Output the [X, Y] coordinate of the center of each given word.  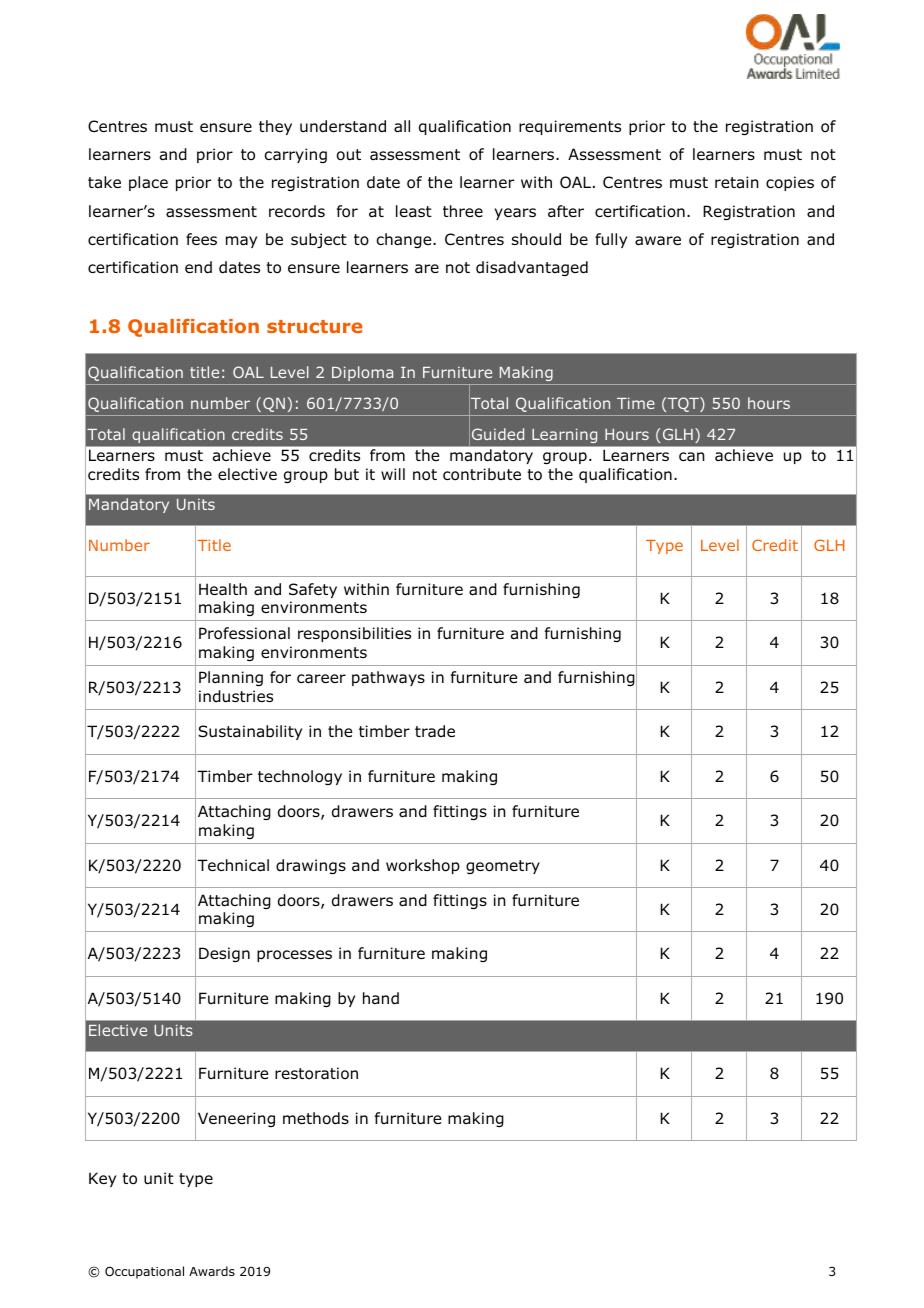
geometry [503, 867]
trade [435, 731]
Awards [212, 1271]
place [148, 183]
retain [737, 182]
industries [236, 696]
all [402, 126]
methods [316, 1118]
